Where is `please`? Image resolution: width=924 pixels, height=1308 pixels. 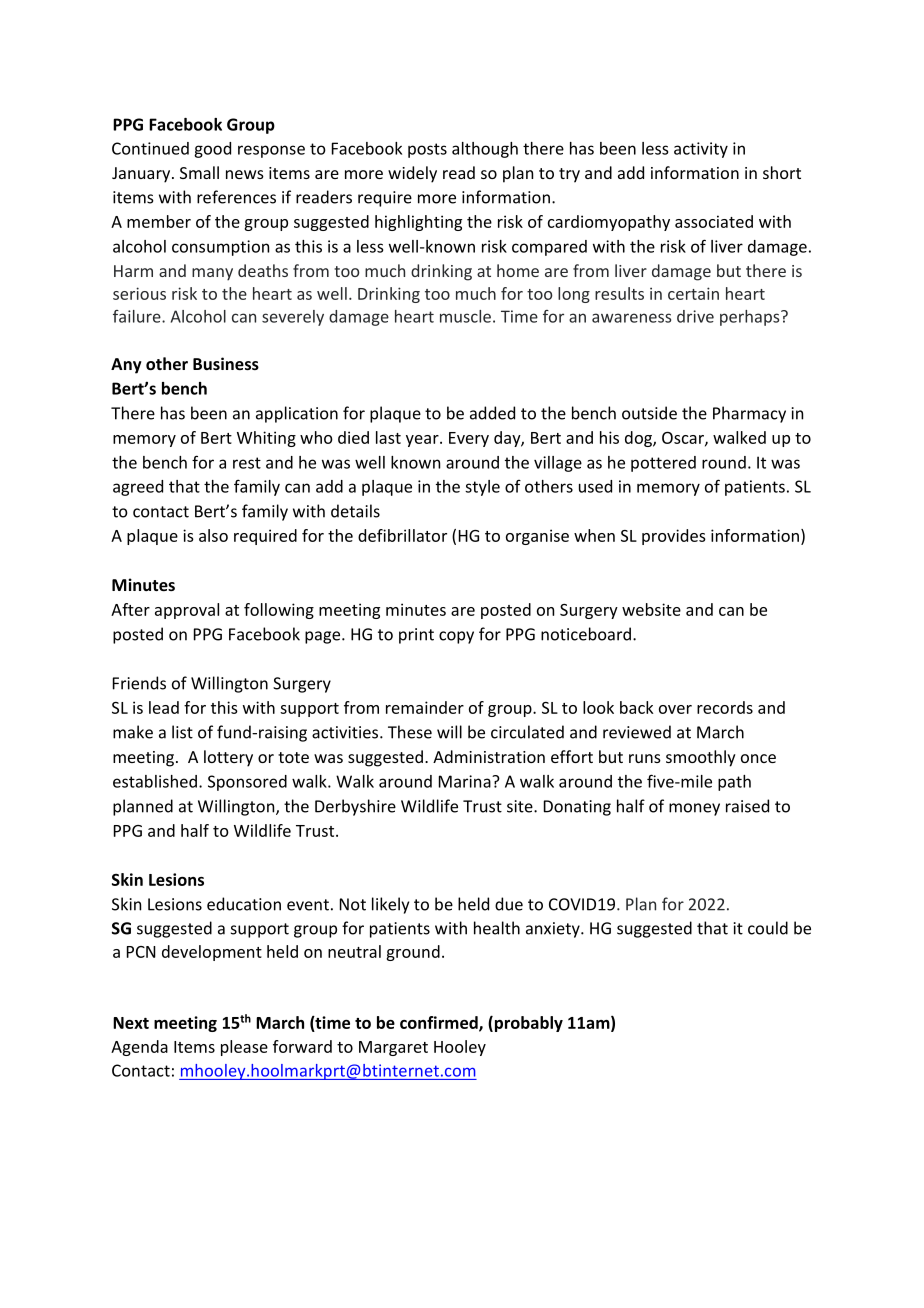
please is located at coordinates (244, 1048).
